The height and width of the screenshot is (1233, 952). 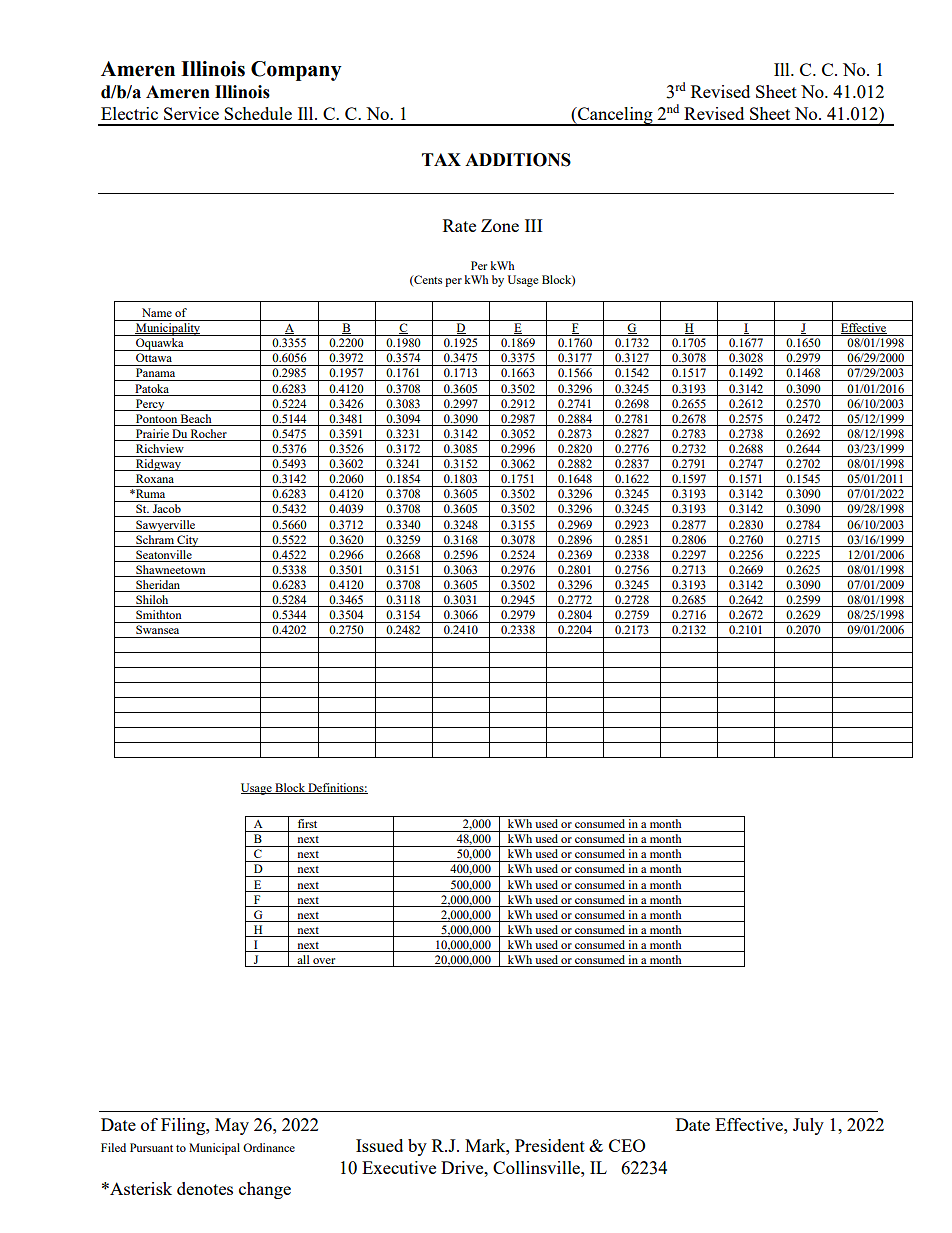 I want to click on all, so click(x=303, y=961).
